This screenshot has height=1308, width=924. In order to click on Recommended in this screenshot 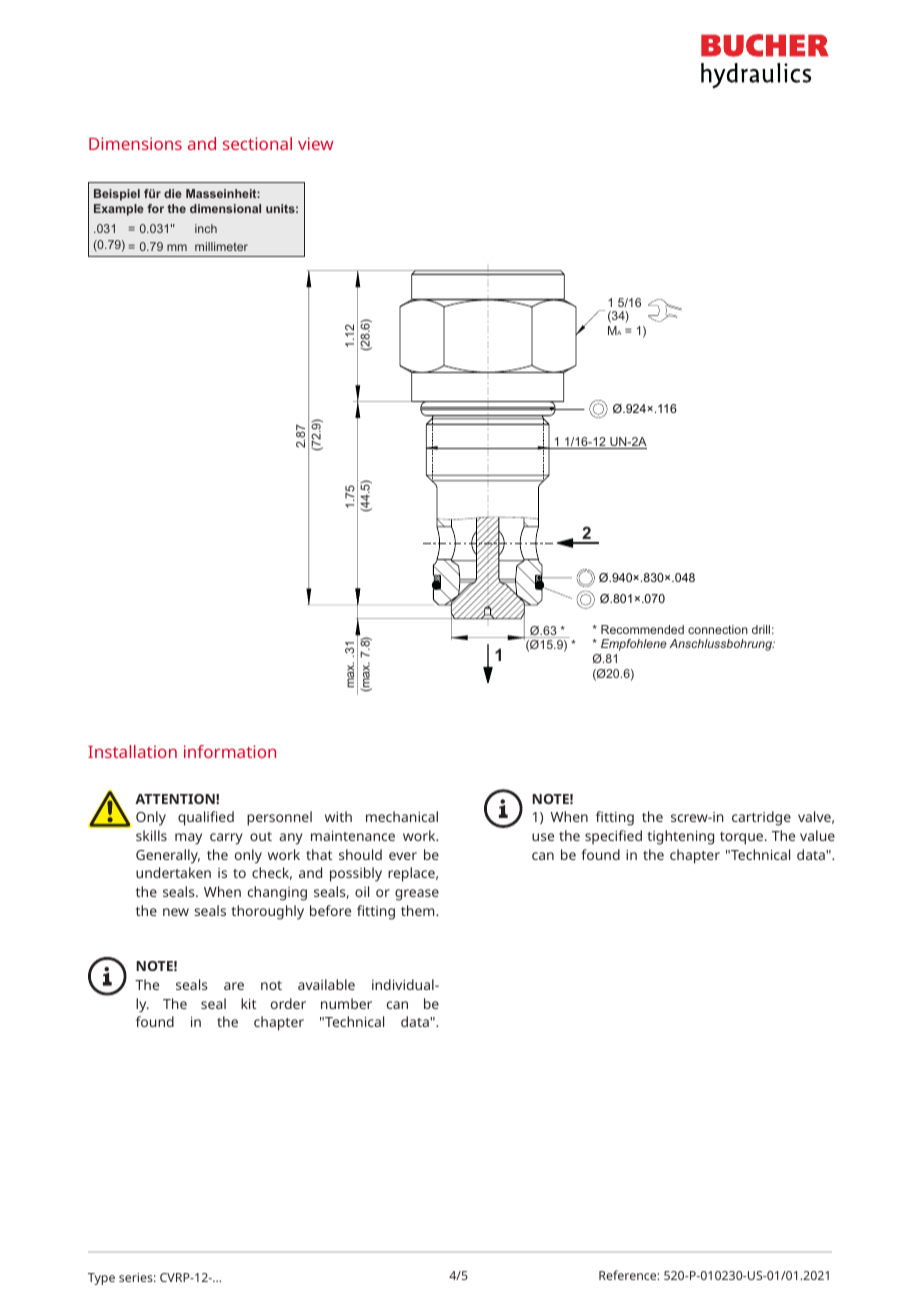, I will do `click(642, 629)`.
